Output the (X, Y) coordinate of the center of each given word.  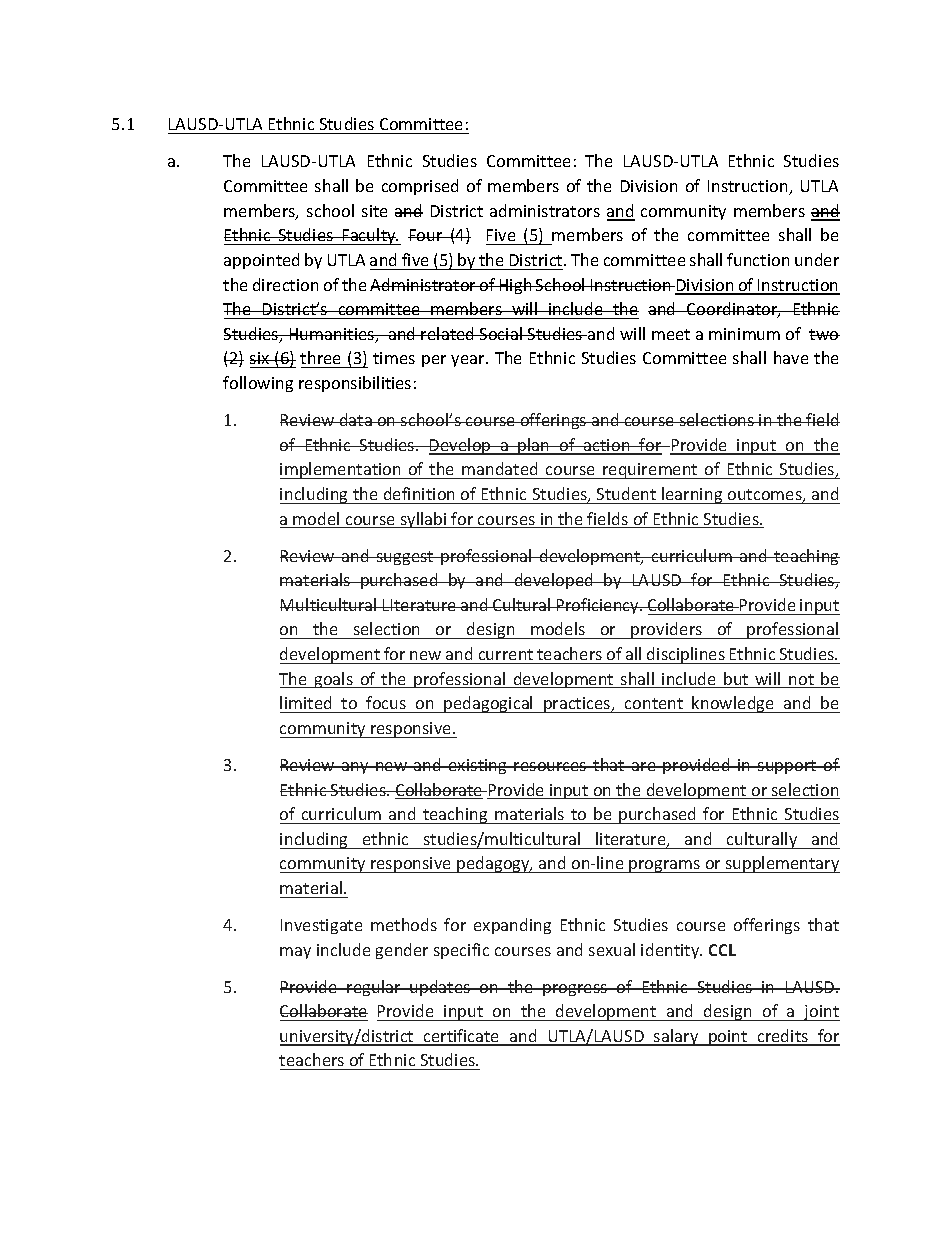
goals (333, 680)
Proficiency (598, 606)
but (736, 680)
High (515, 286)
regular (374, 988)
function (758, 259)
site (374, 211)
